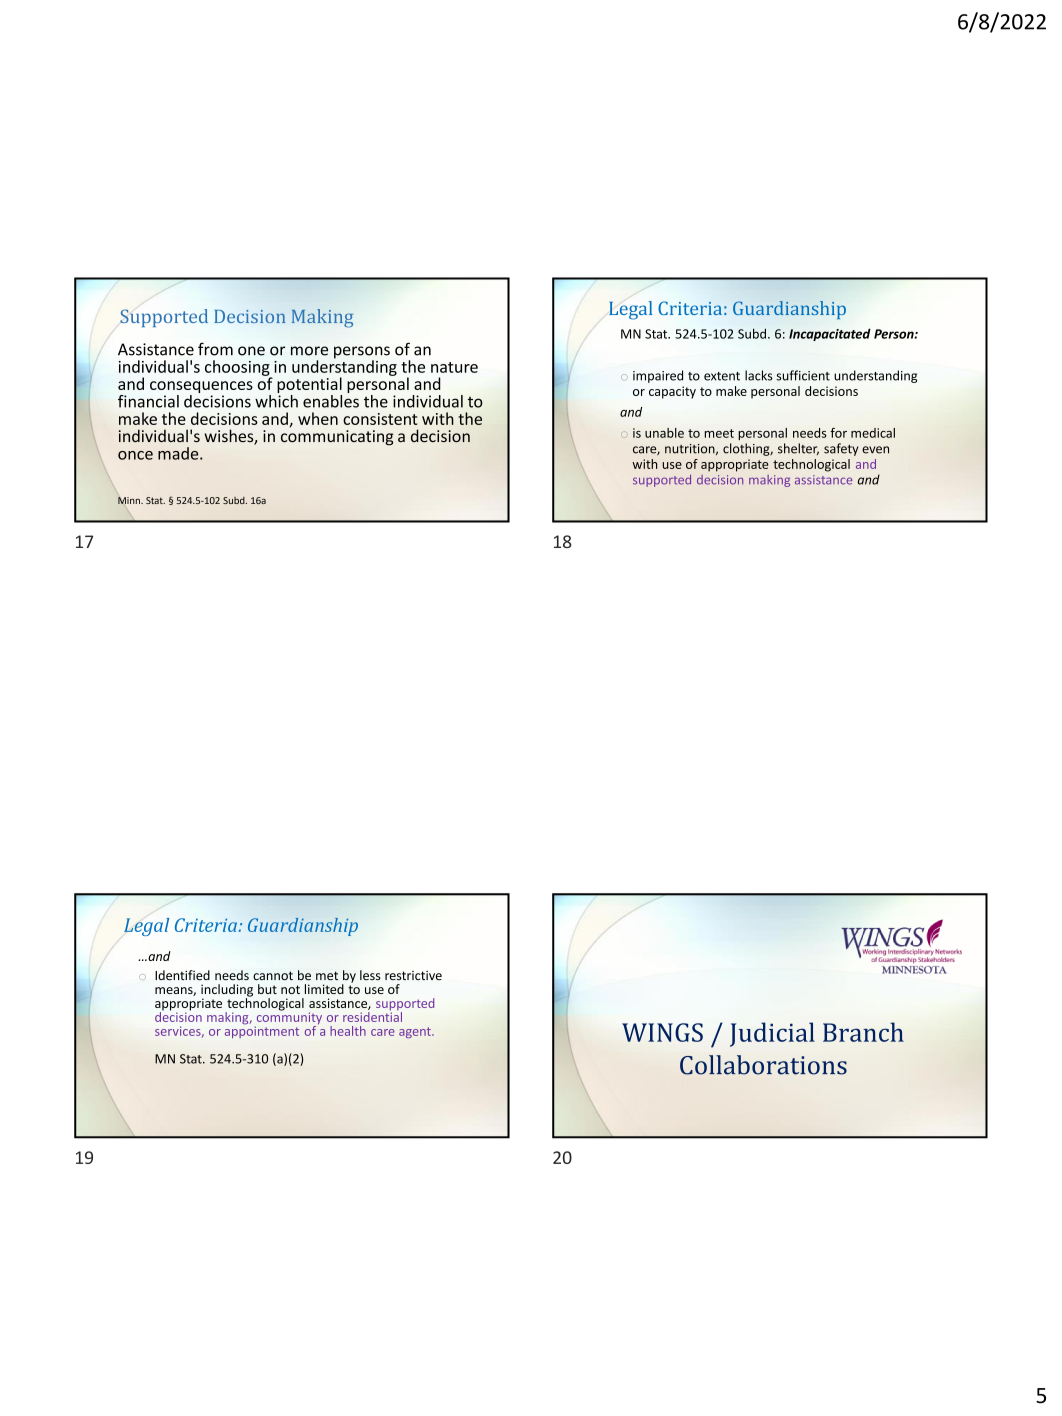 The height and width of the screenshot is (1416, 1062). I want to click on sufficient, so click(803, 375).
